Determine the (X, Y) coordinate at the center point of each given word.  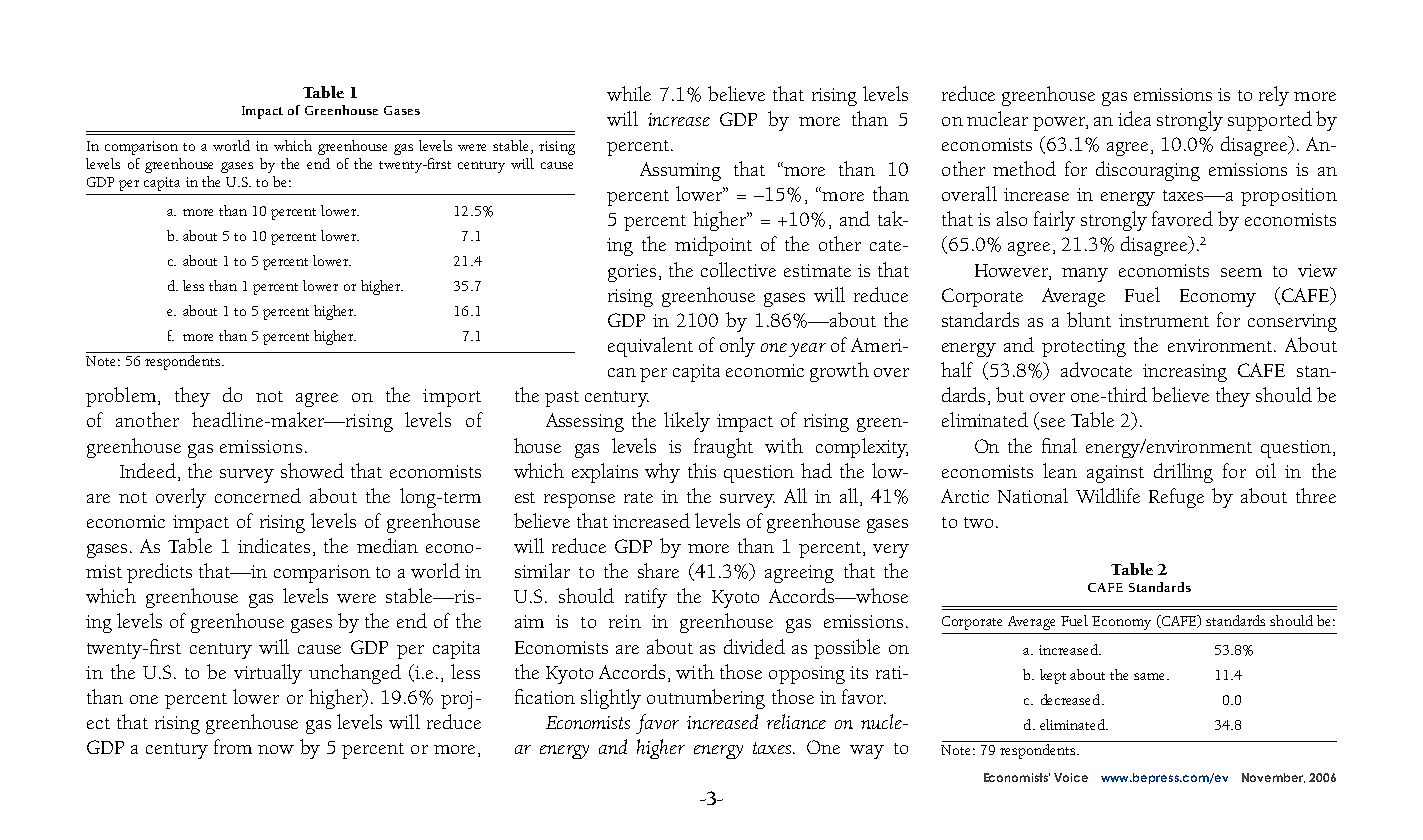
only (737, 347)
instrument (1164, 320)
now (276, 749)
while (629, 93)
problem (122, 397)
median (387, 545)
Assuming (680, 171)
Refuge (1176, 498)
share (658, 570)
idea (1134, 118)
